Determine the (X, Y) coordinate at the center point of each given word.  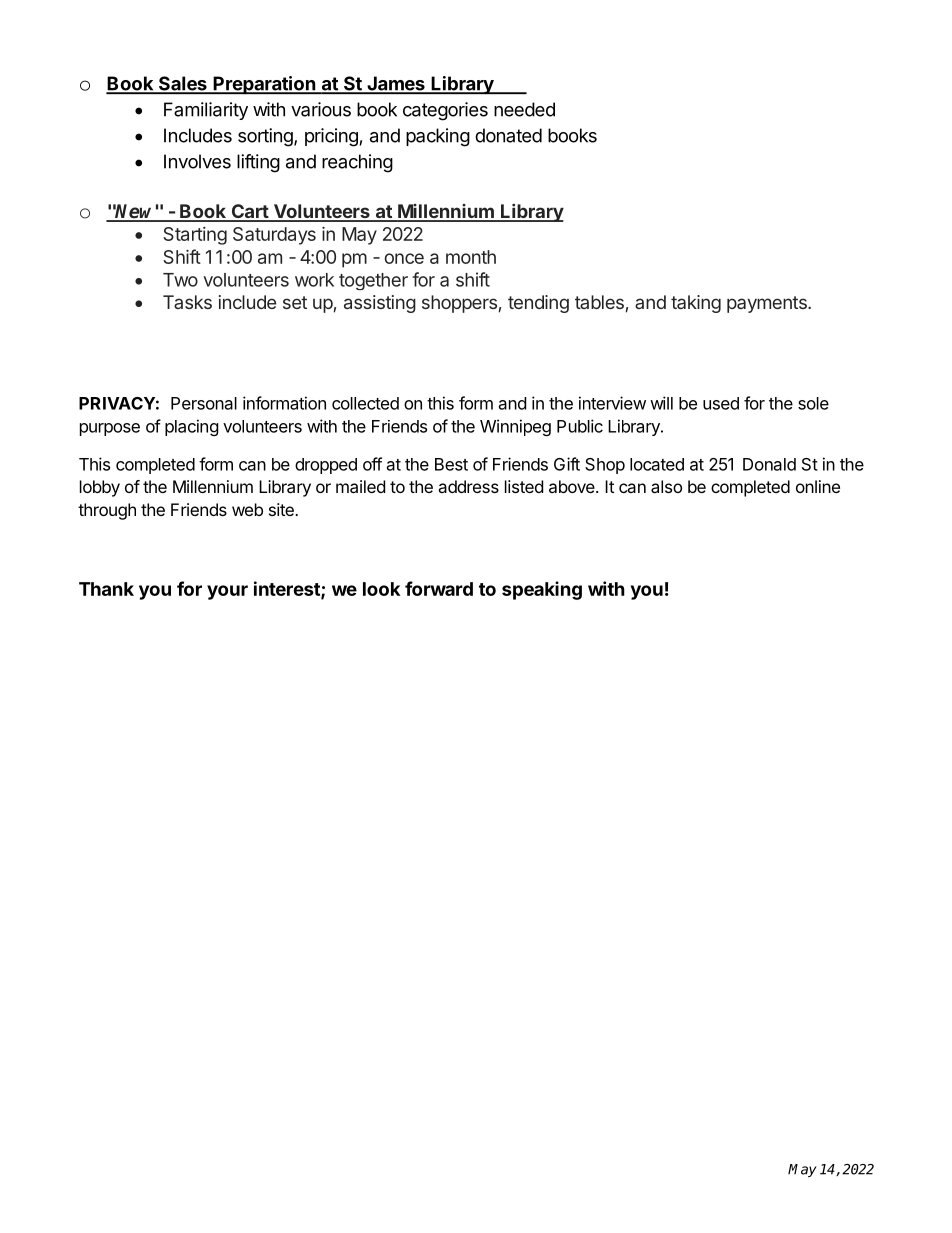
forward (439, 588)
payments (768, 304)
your (227, 592)
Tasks (187, 302)
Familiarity (206, 111)
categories (445, 111)
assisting (380, 304)
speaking (542, 590)
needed (524, 109)
